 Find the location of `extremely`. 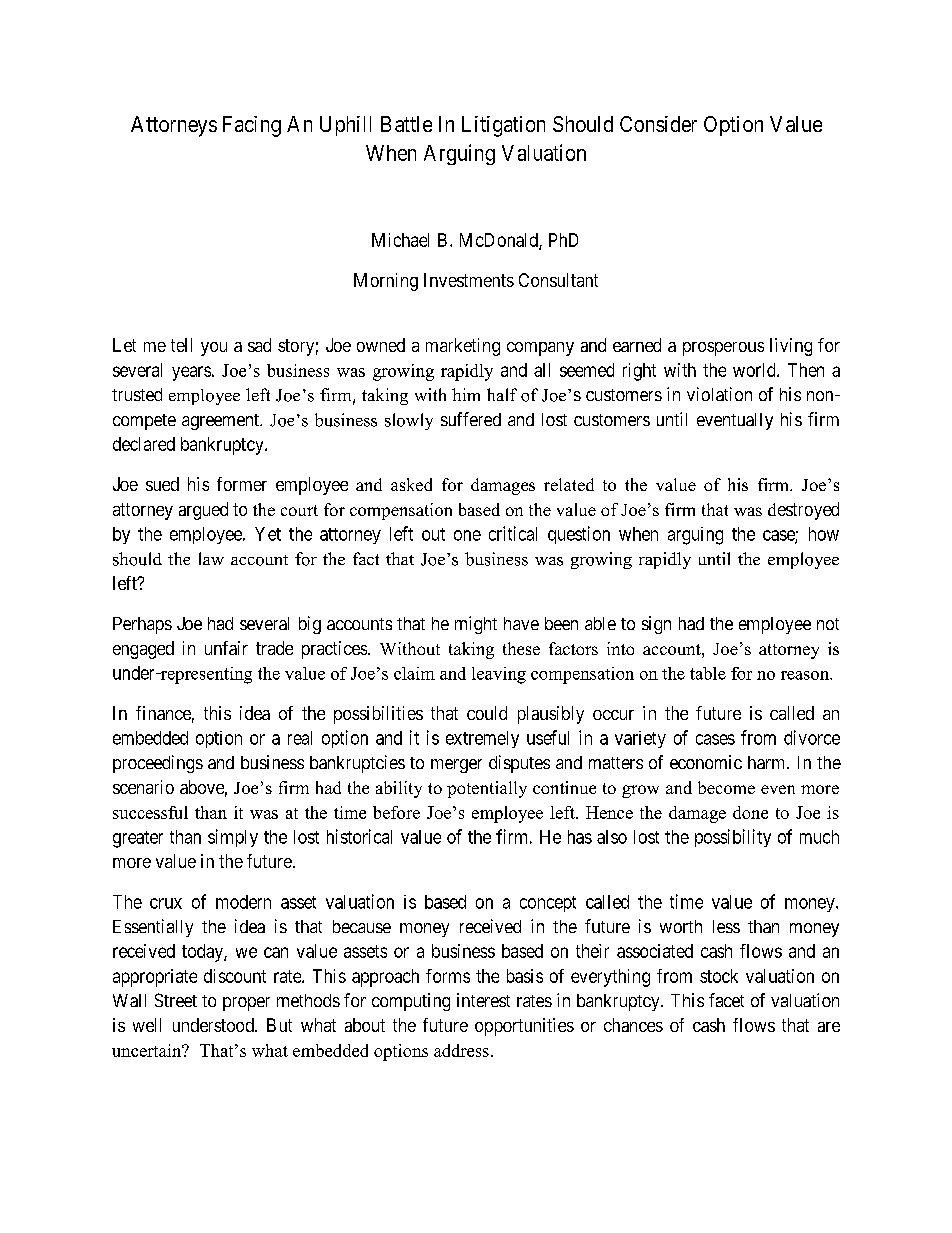

extremely is located at coordinates (482, 739).
